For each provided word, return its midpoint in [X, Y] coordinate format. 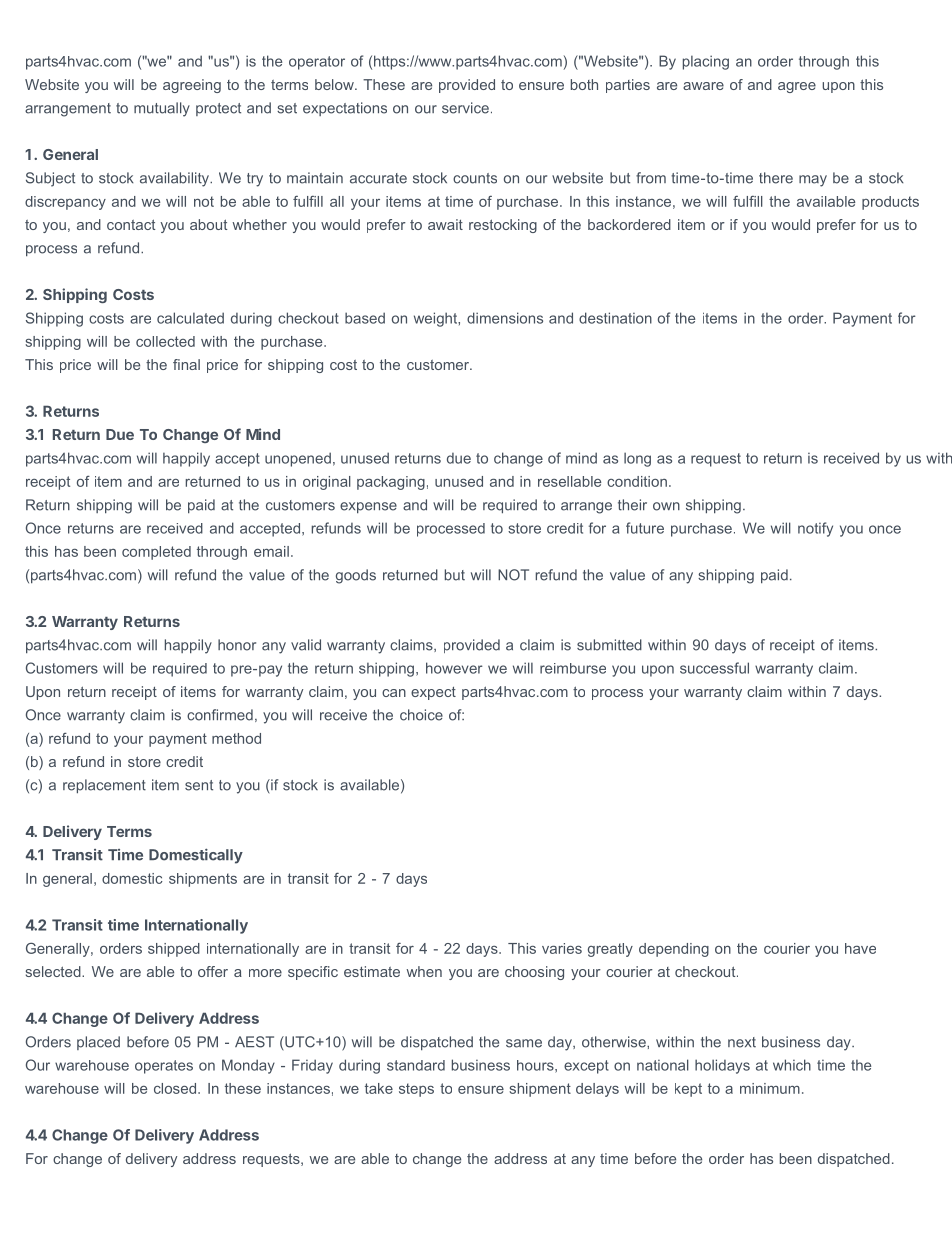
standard [416, 1065]
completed [156, 553]
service [465, 108]
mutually [162, 109]
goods [356, 576]
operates [164, 1067]
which [792, 1065]
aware [703, 86]
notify [815, 529]
